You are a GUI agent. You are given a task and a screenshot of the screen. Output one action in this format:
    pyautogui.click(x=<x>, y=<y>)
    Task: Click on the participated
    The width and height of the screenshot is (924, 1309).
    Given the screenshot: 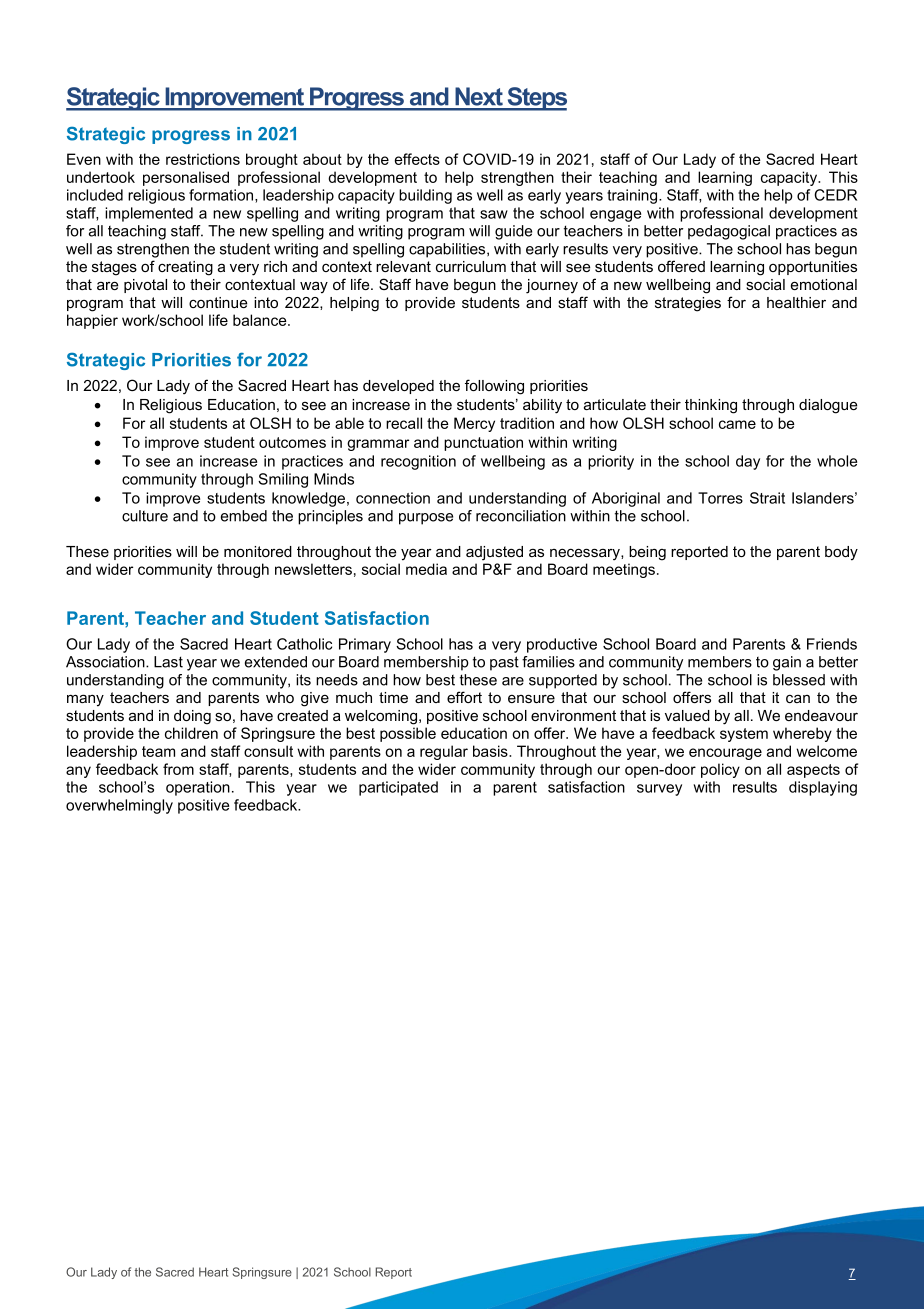 What is the action you would take?
    pyautogui.click(x=398, y=788)
